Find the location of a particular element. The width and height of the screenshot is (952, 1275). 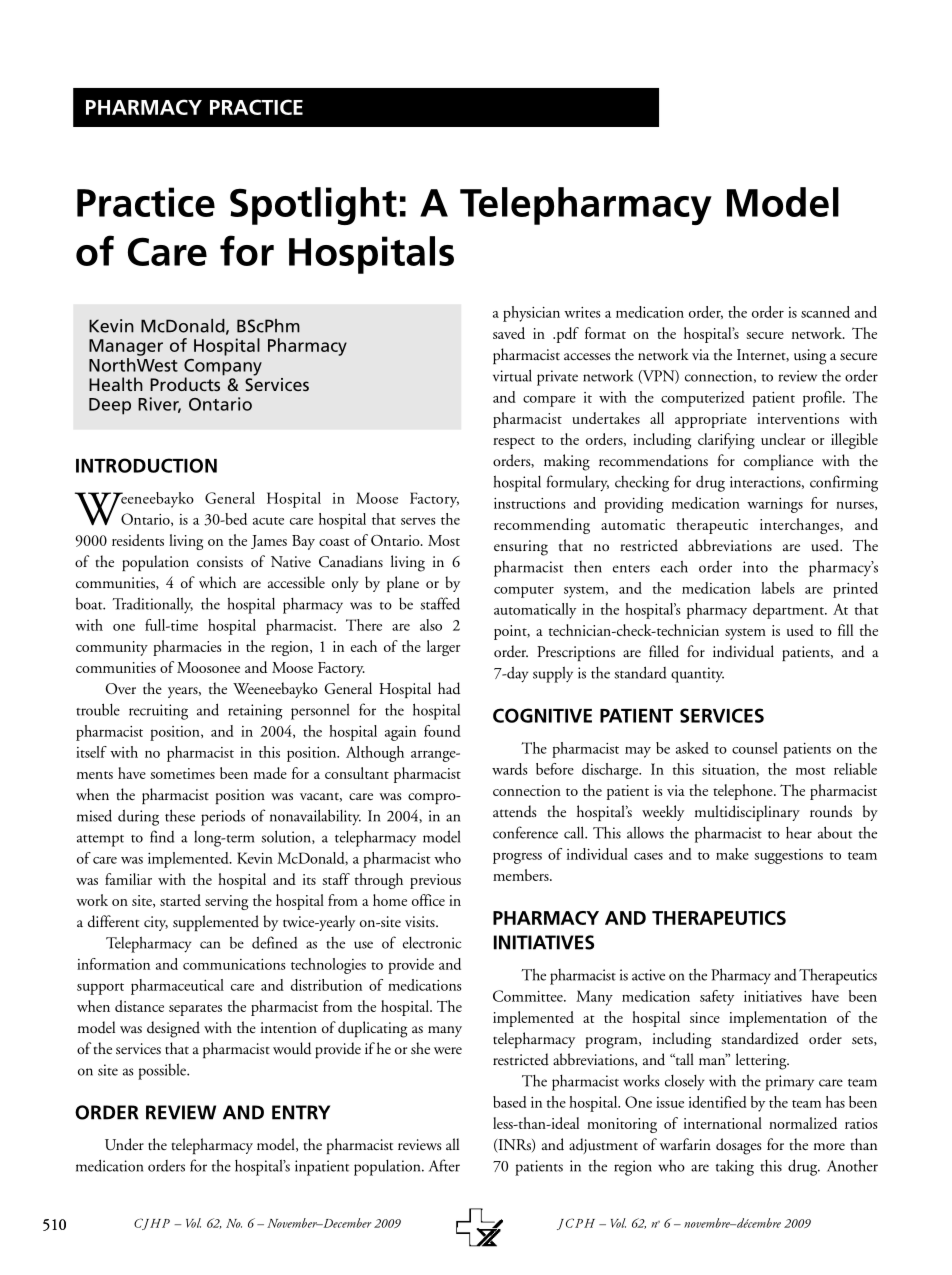

After is located at coordinates (444, 1165).
